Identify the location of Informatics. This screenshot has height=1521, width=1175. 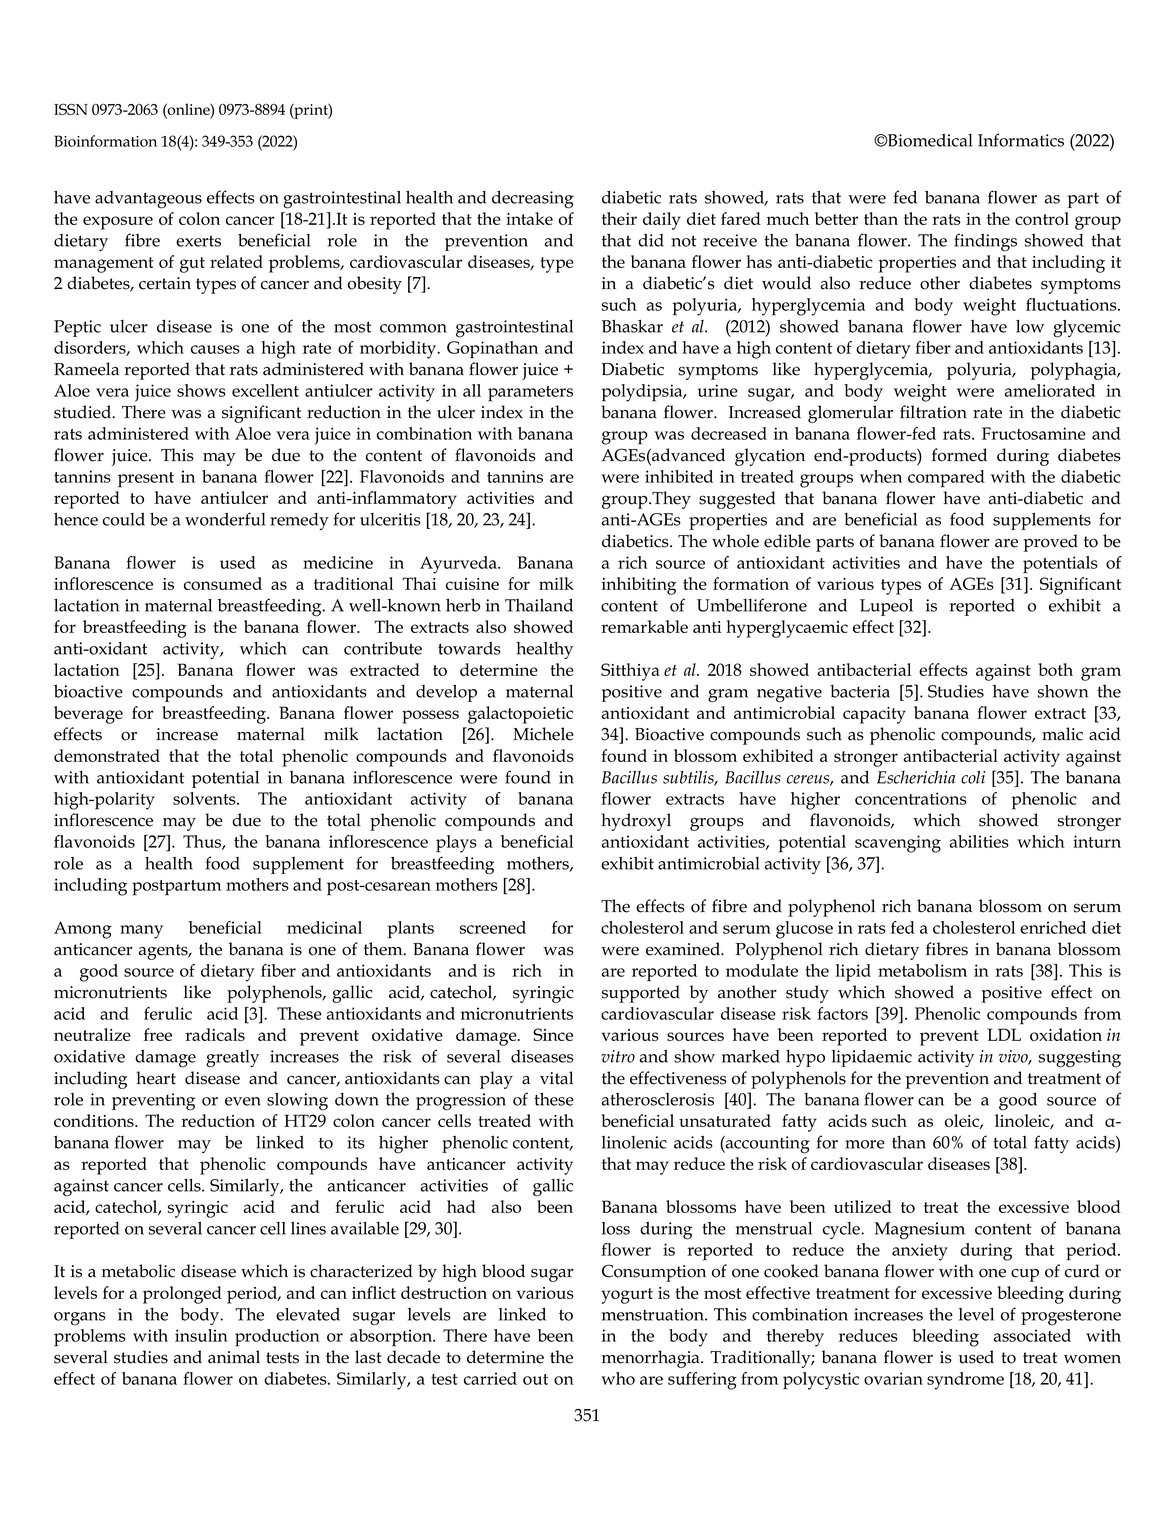
(1021, 140).
